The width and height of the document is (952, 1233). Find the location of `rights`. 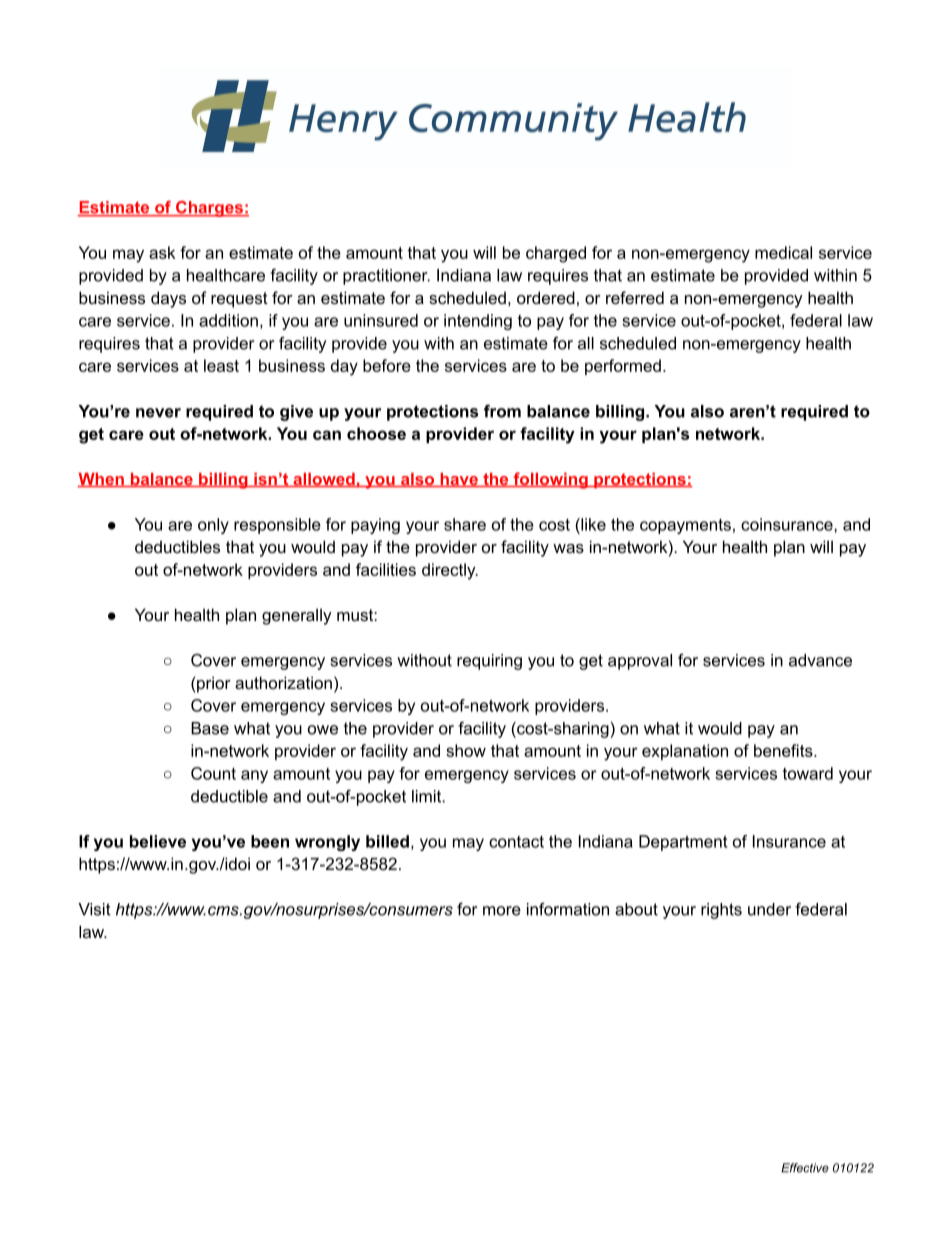

rights is located at coordinates (721, 911).
